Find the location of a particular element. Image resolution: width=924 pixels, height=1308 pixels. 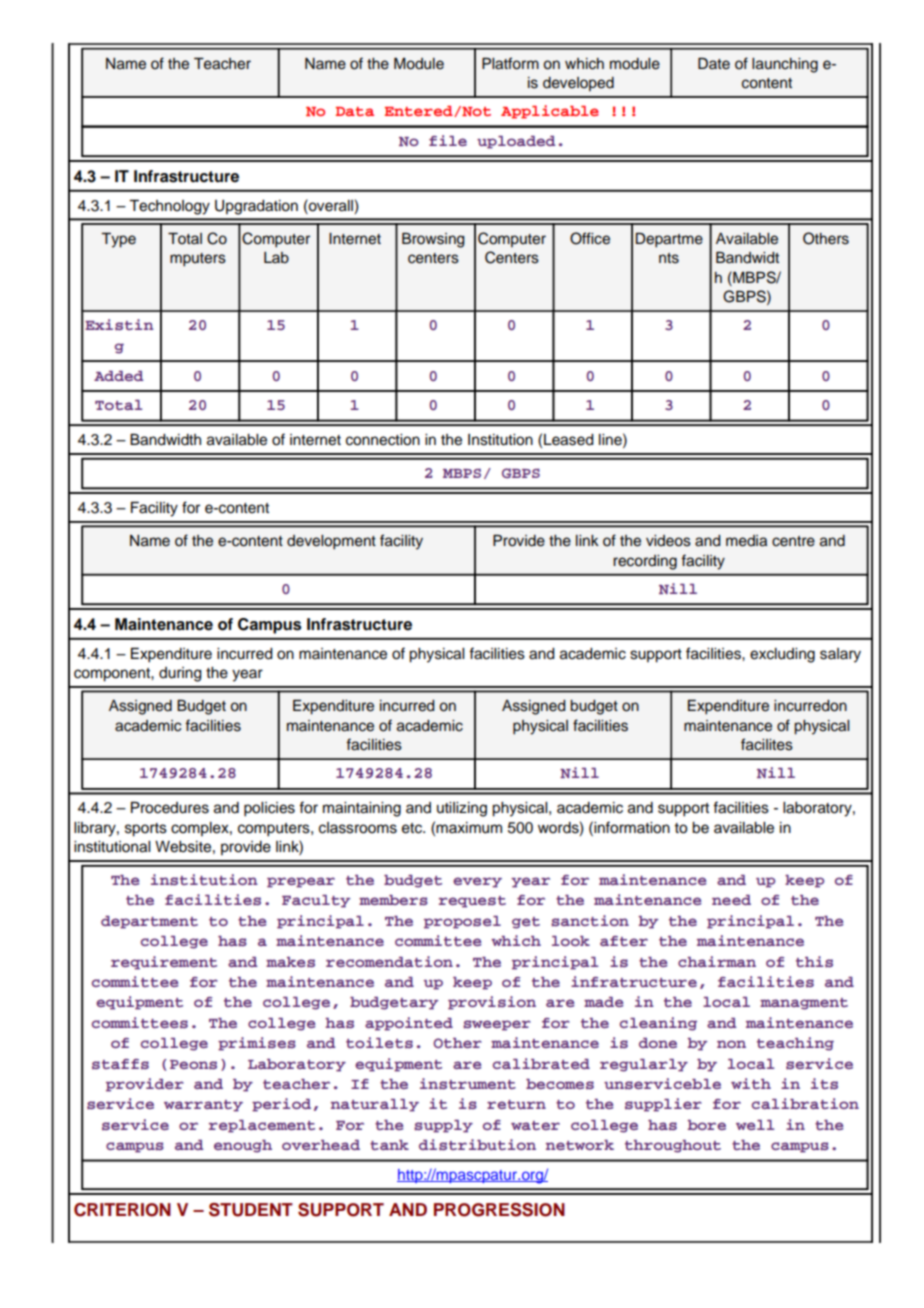

Technology is located at coordinates (169, 207).
